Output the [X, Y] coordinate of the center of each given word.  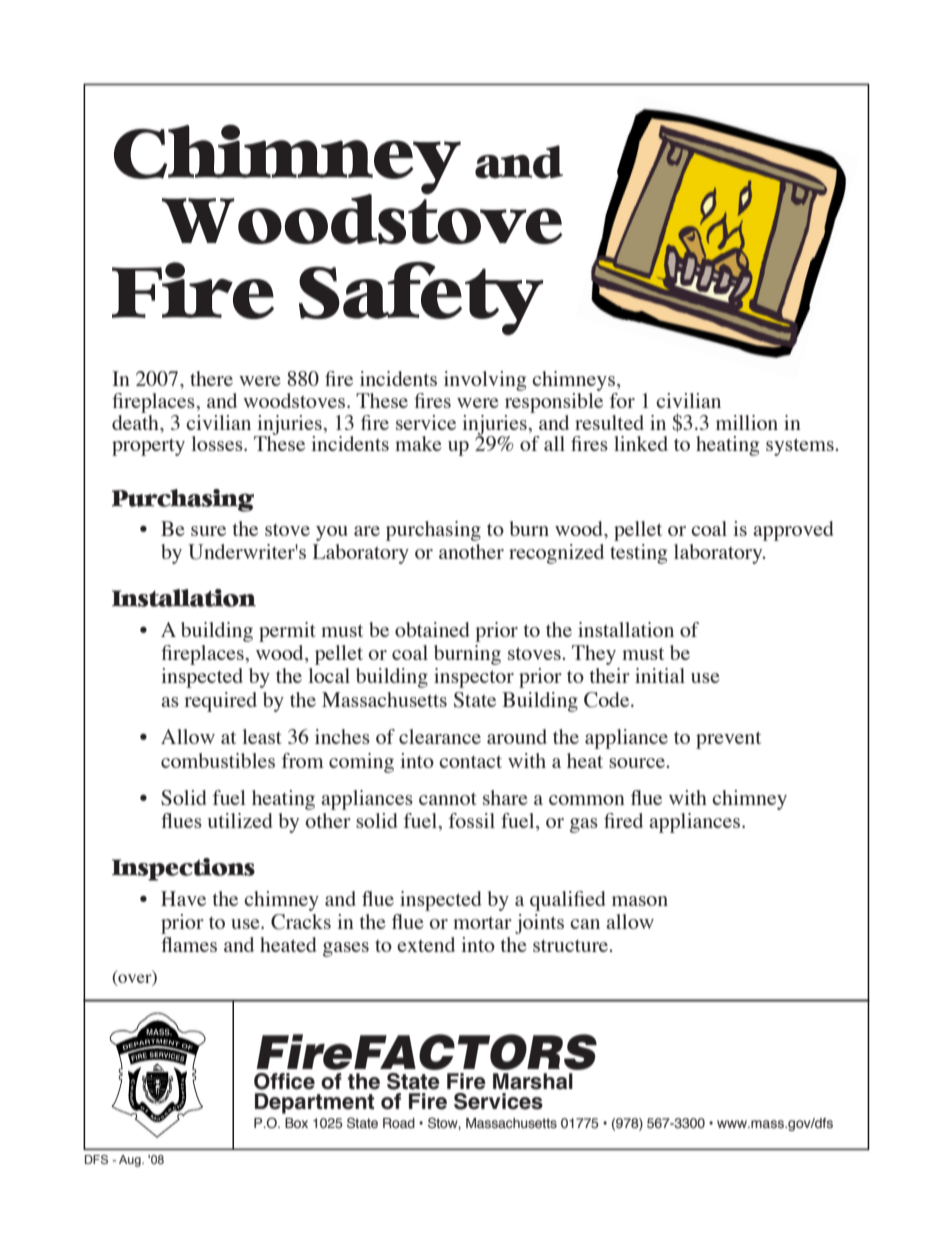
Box [296, 1123]
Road [399, 1123]
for [622, 400]
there [211, 378]
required [220, 702]
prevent [728, 740]
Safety [421, 298]
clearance [440, 736]
